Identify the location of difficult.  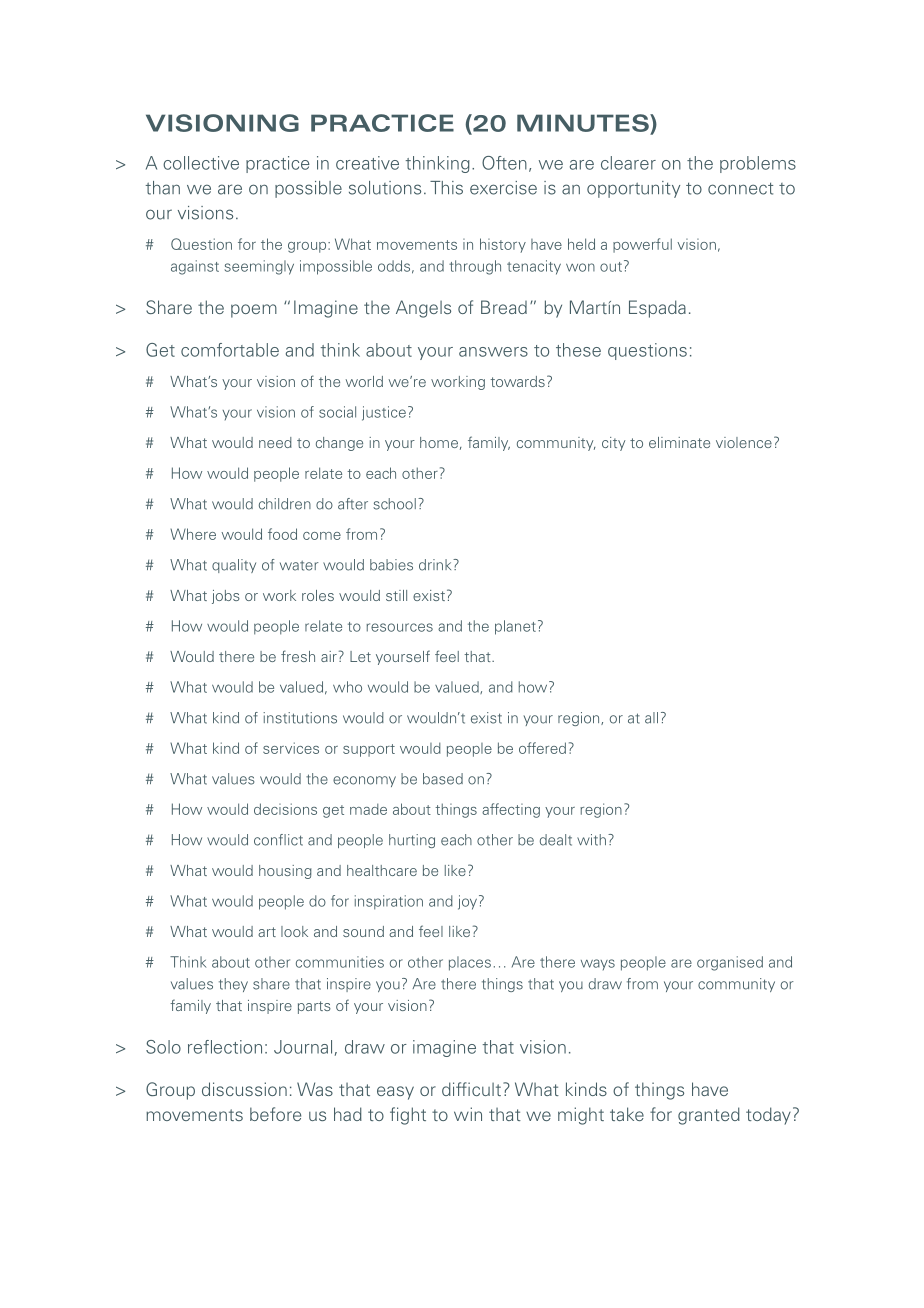
(471, 1089).
